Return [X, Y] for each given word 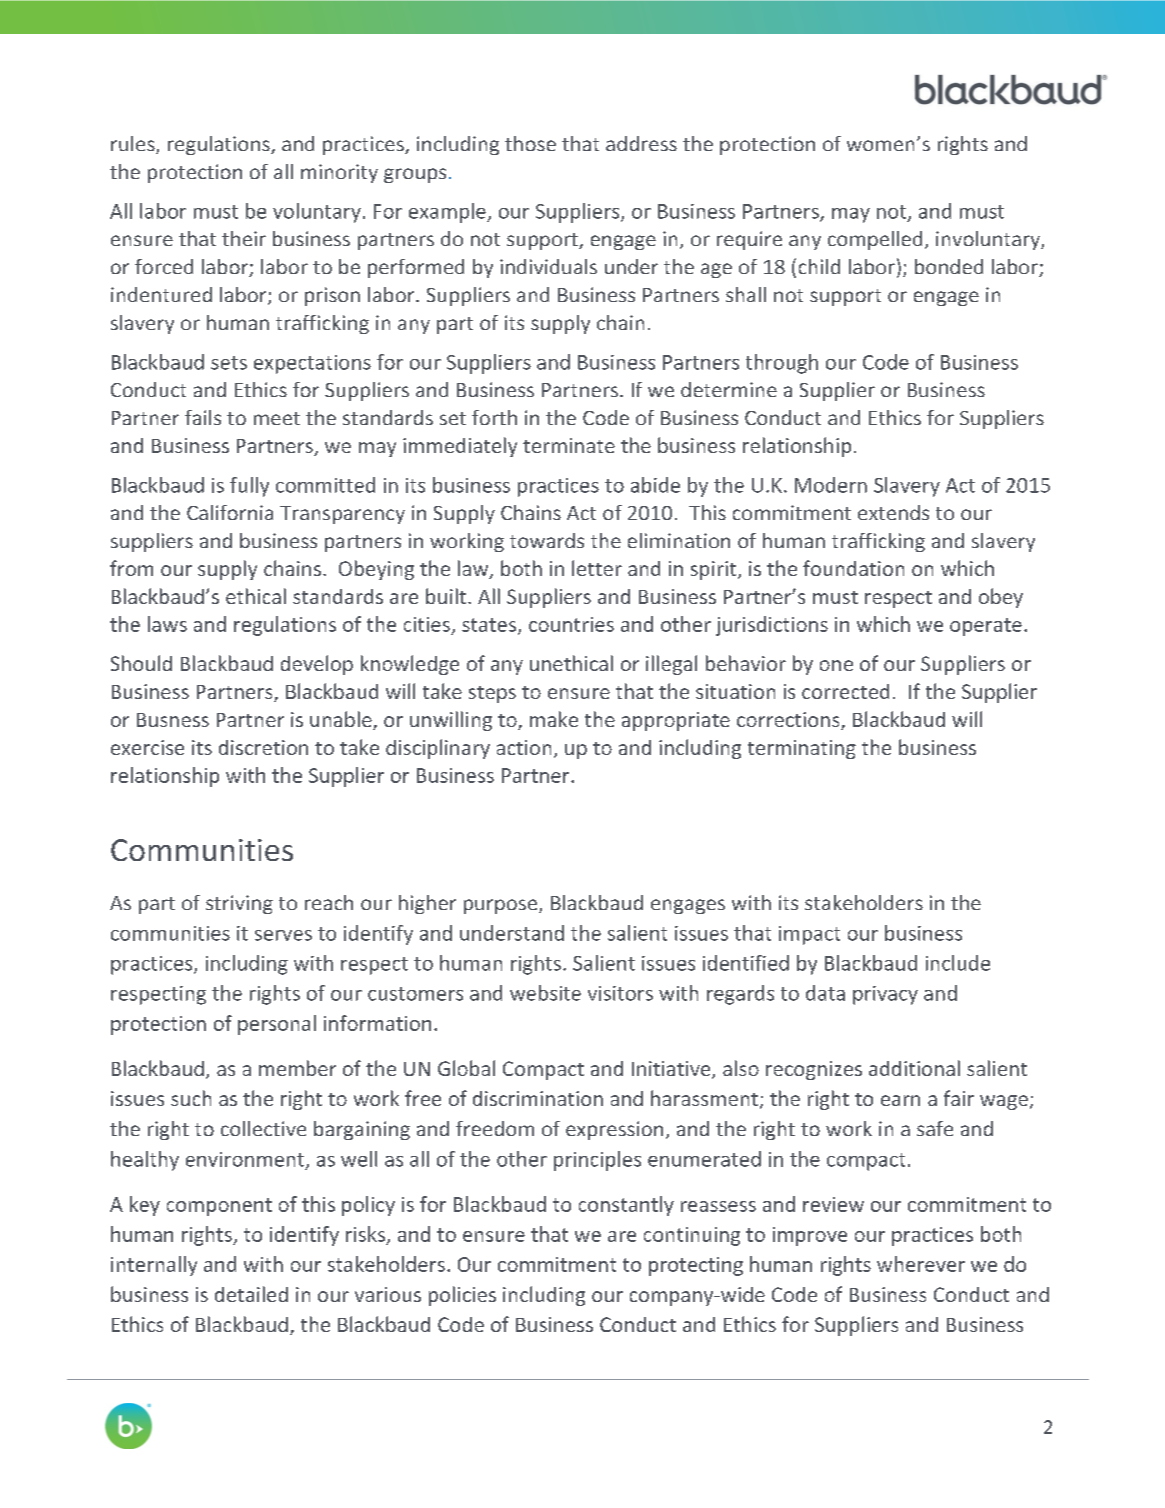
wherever [921, 1264]
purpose [502, 906]
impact [809, 935]
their [244, 238]
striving [239, 904]
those [530, 143]
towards [547, 540]
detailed [251, 1294]
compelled [875, 240]
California [230, 512]
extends [893, 512]
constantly [626, 1206]
